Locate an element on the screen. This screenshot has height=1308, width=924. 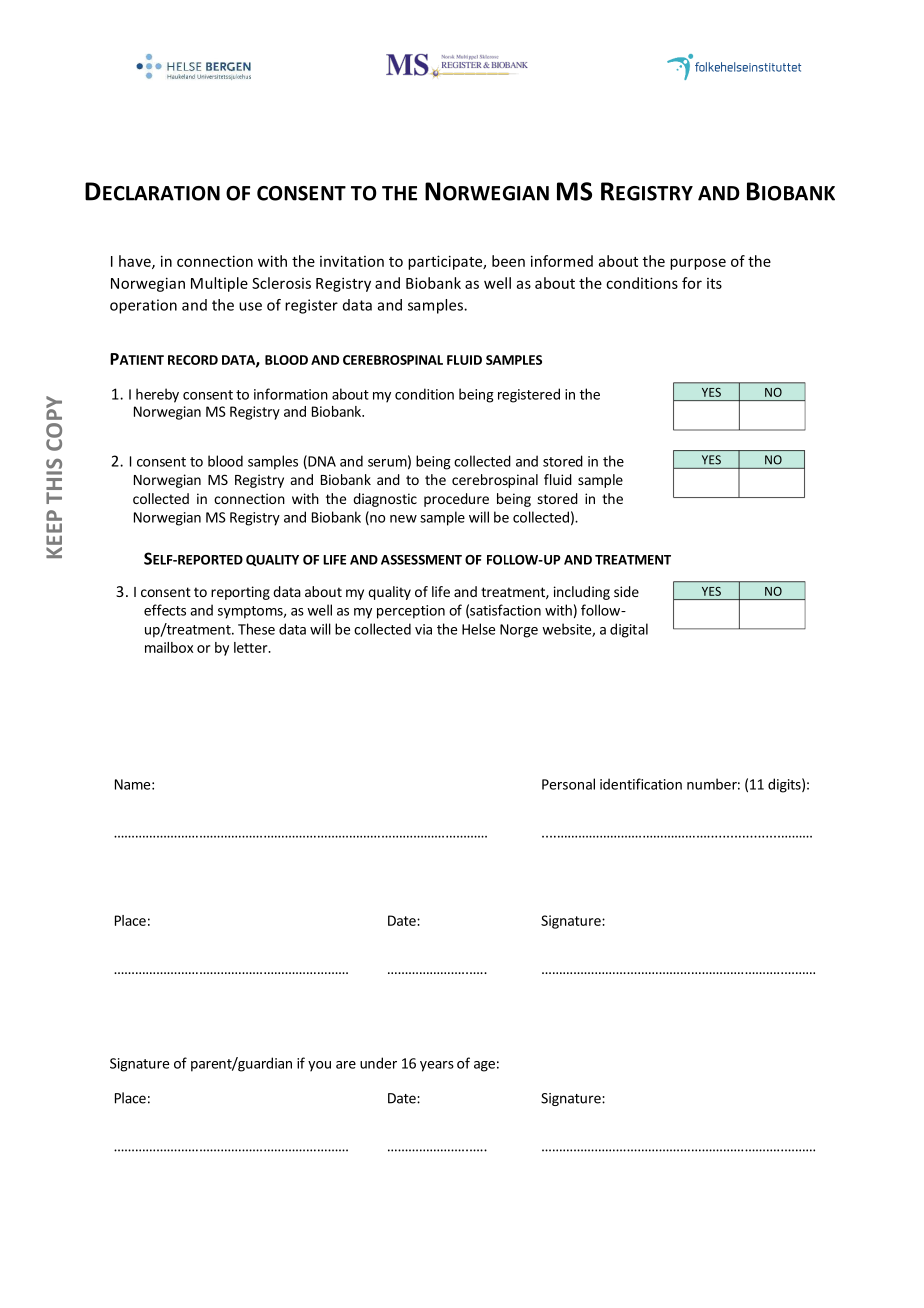
purpose is located at coordinates (698, 264).
